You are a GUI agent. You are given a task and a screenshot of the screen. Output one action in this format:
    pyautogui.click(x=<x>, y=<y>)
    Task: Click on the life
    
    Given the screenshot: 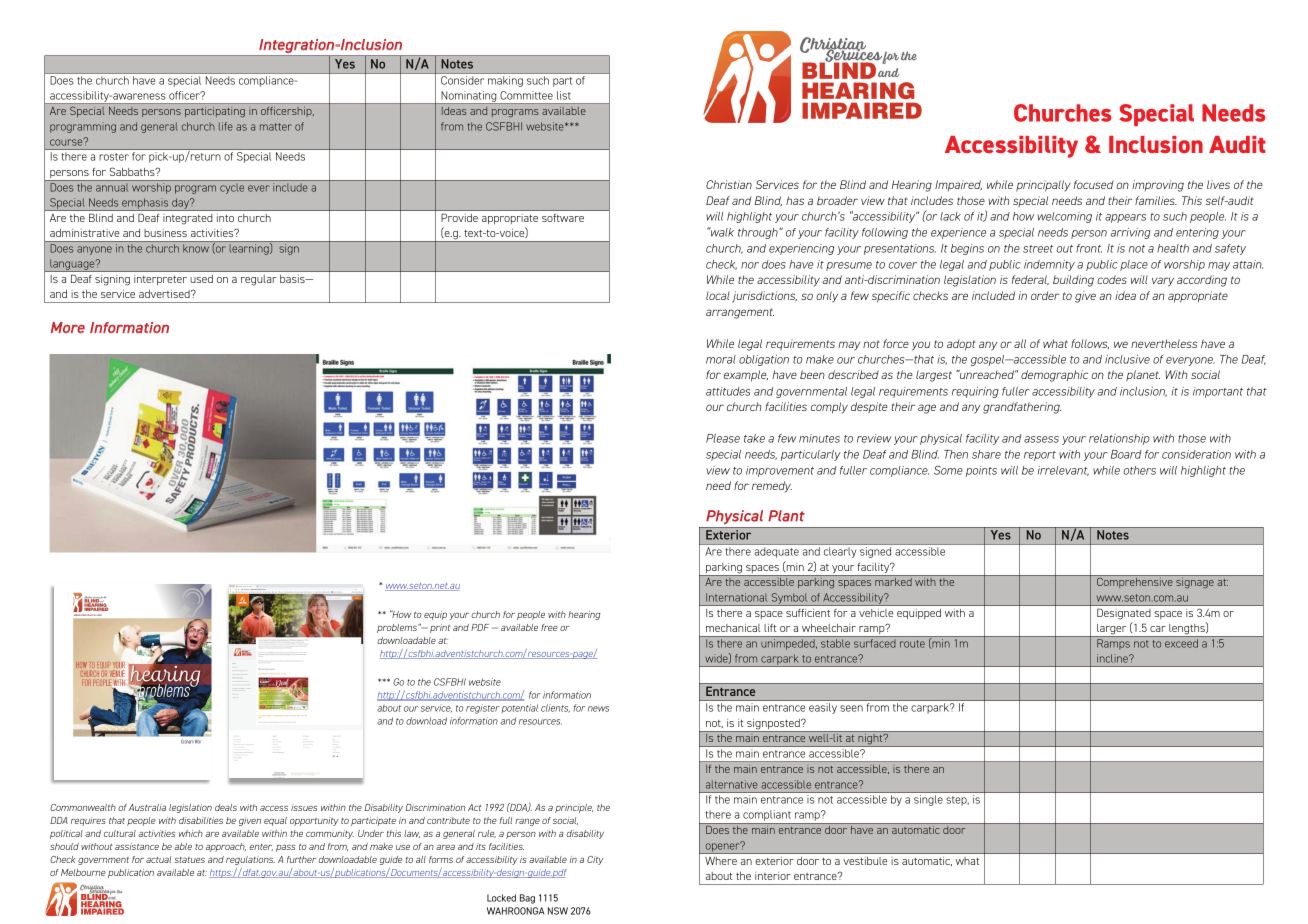 What is the action you would take?
    pyautogui.click(x=226, y=126)
